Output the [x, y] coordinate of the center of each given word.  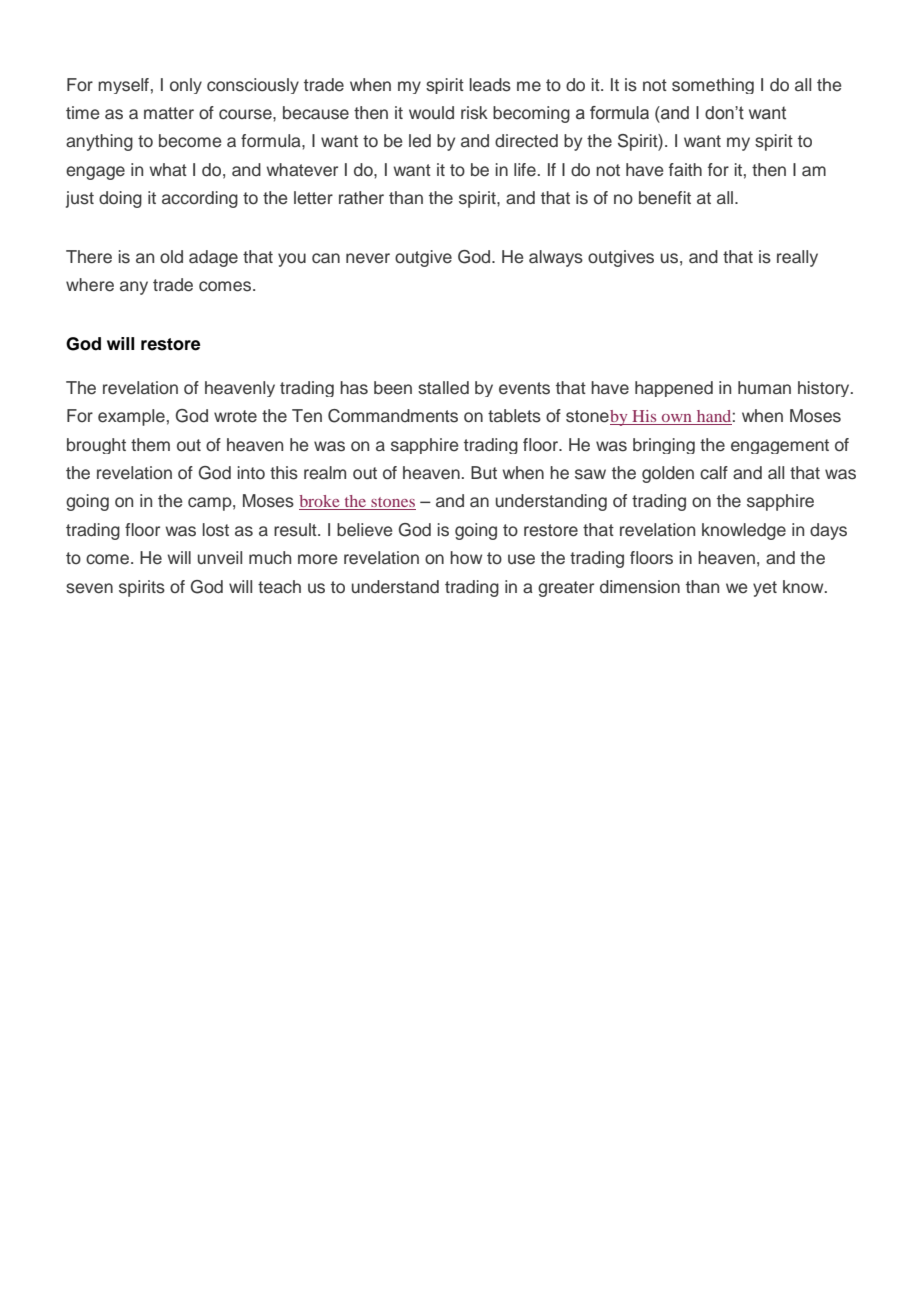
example [131, 417]
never [368, 258]
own [677, 418]
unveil [220, 558]
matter [169, 113]
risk [474, 113]
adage [213, 258]
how [466, 558]
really [797, 258]
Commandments [393, 416]
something [713, 86]
